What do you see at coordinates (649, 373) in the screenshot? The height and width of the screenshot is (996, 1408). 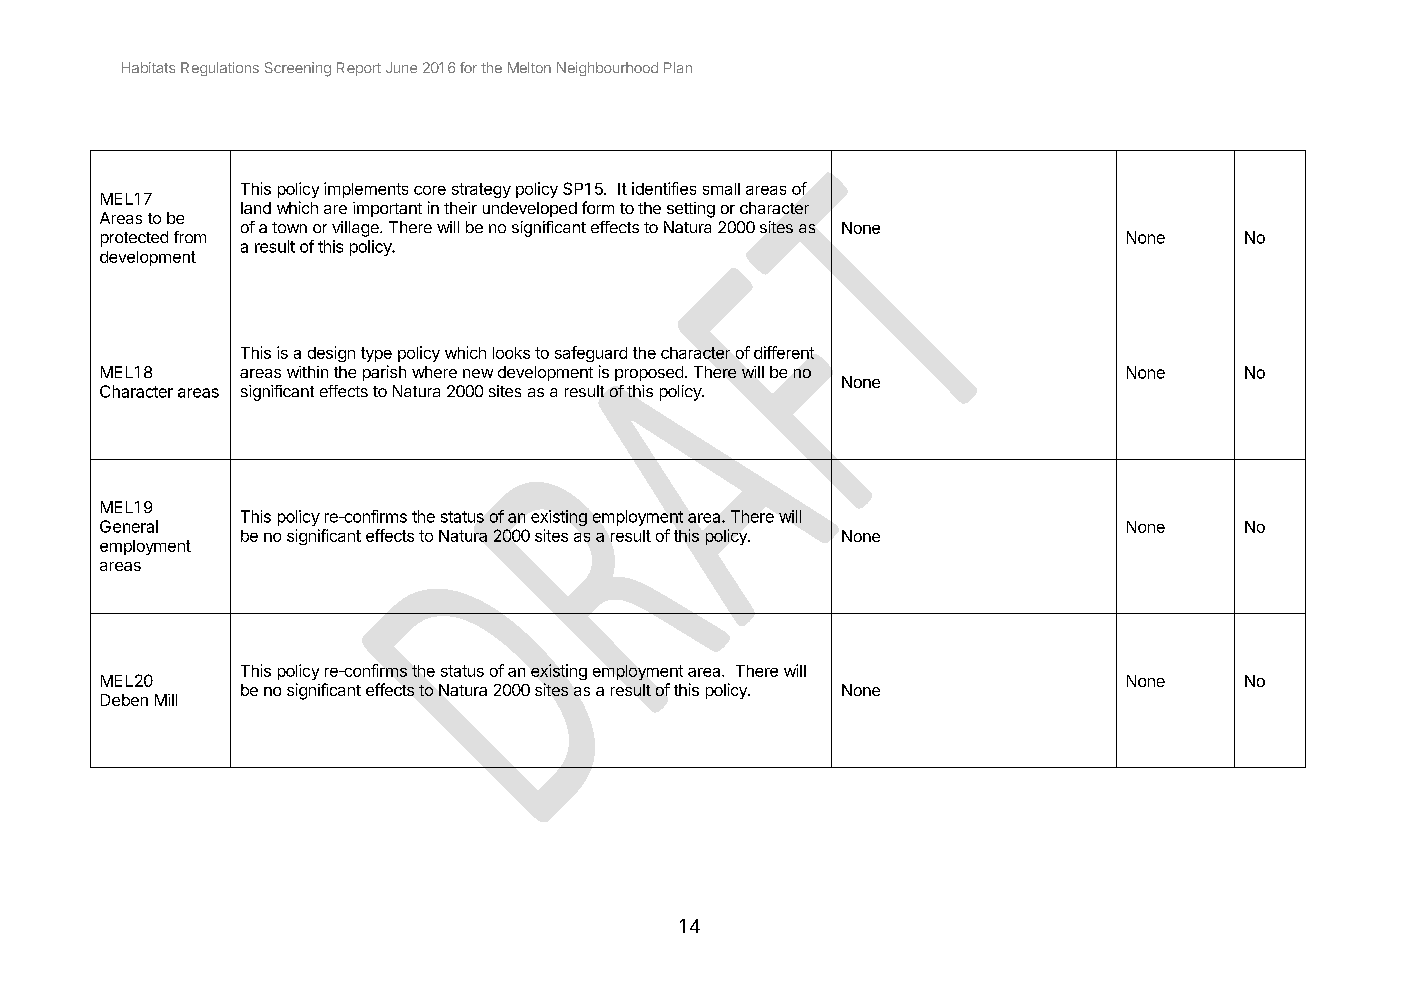 I see `proposed` at bounding box center [649, 373].
